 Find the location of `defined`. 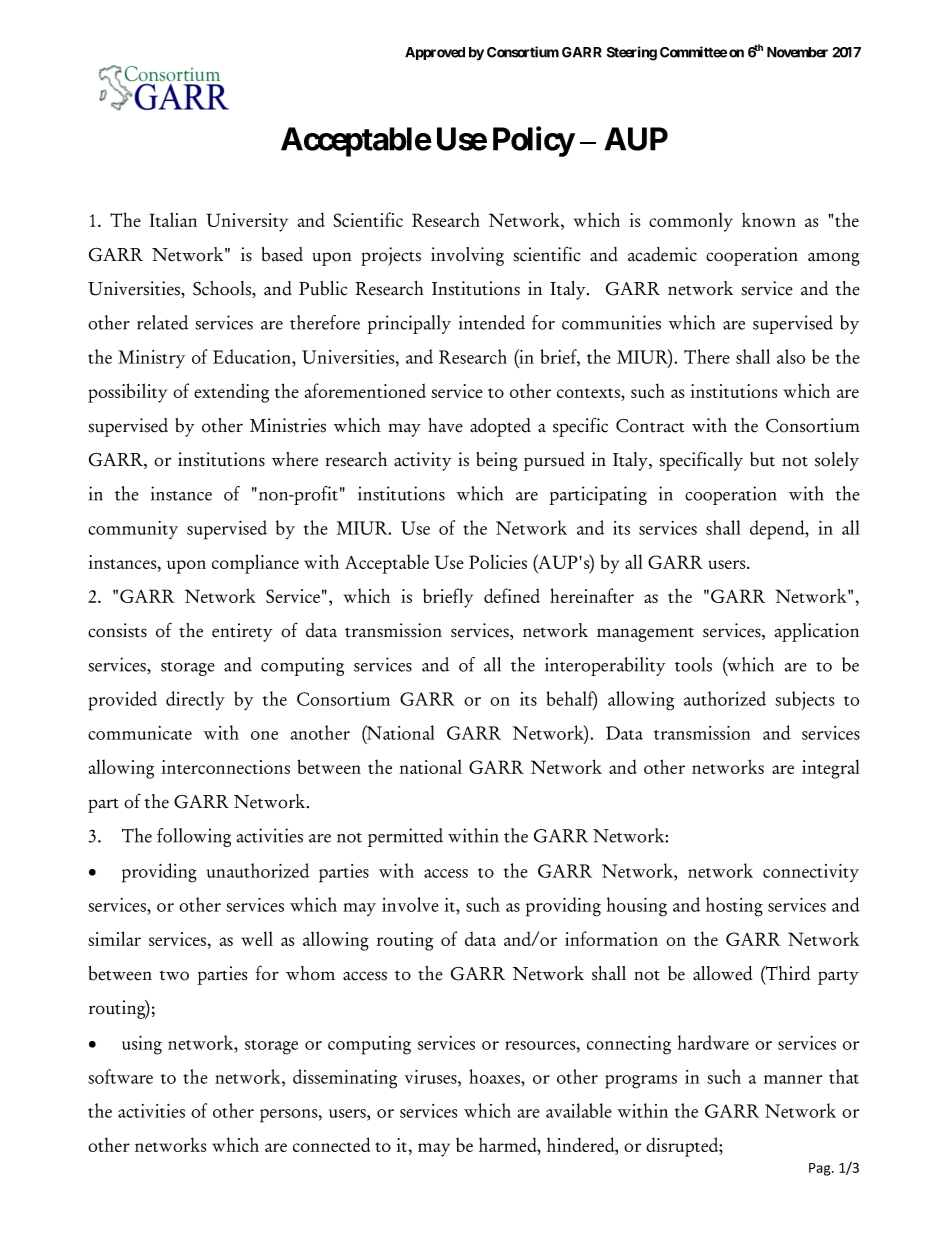

defined is located at coordinates (512, 595).
